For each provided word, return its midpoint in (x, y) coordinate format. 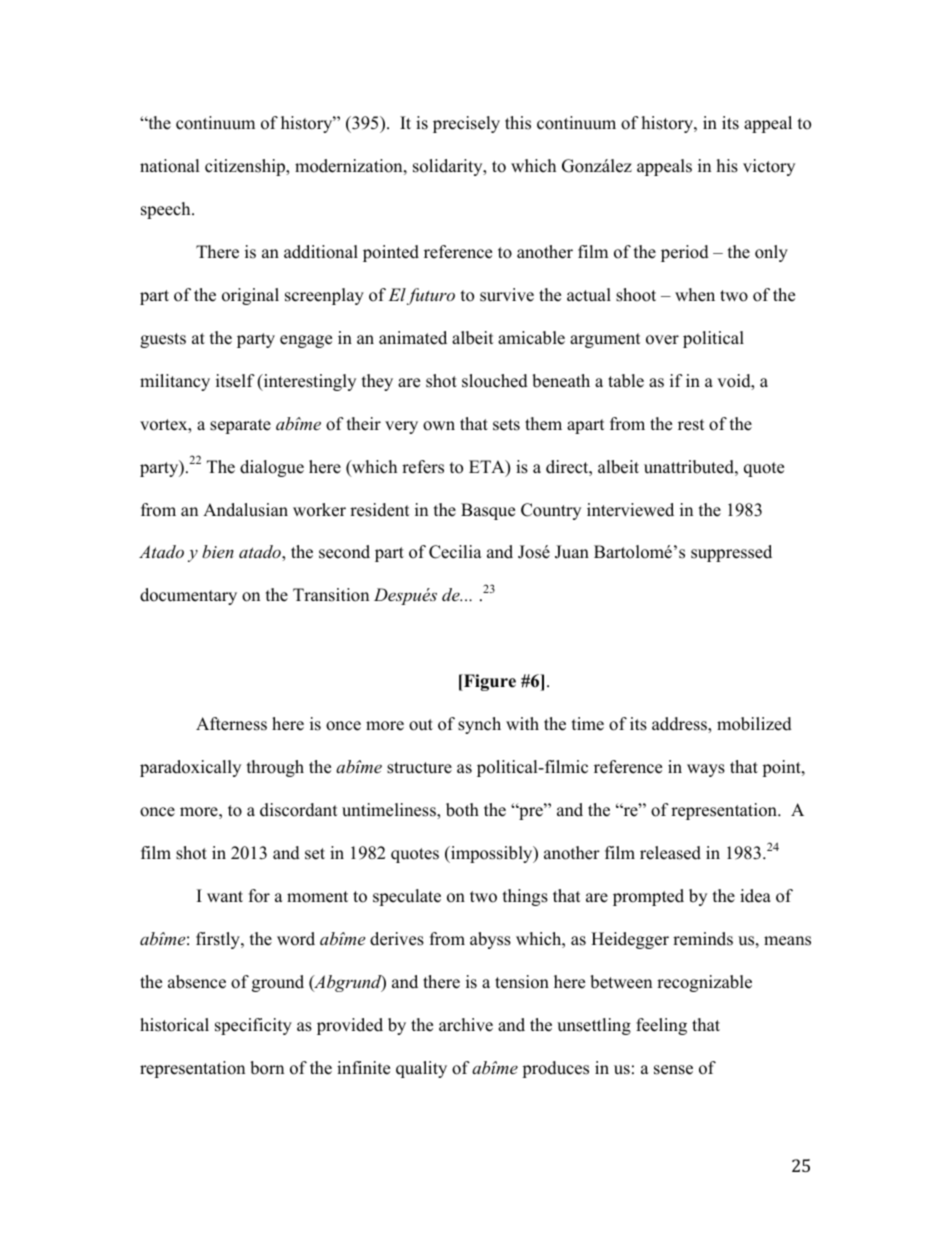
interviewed (630, 510)
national (170, 166)
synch (479, 725)
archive (466, 1025)
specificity (253, 1026)
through (275, 768)
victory (769, 167)
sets (506, 425)
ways (706, 770)
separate (240, 426)
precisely (466, 124)
